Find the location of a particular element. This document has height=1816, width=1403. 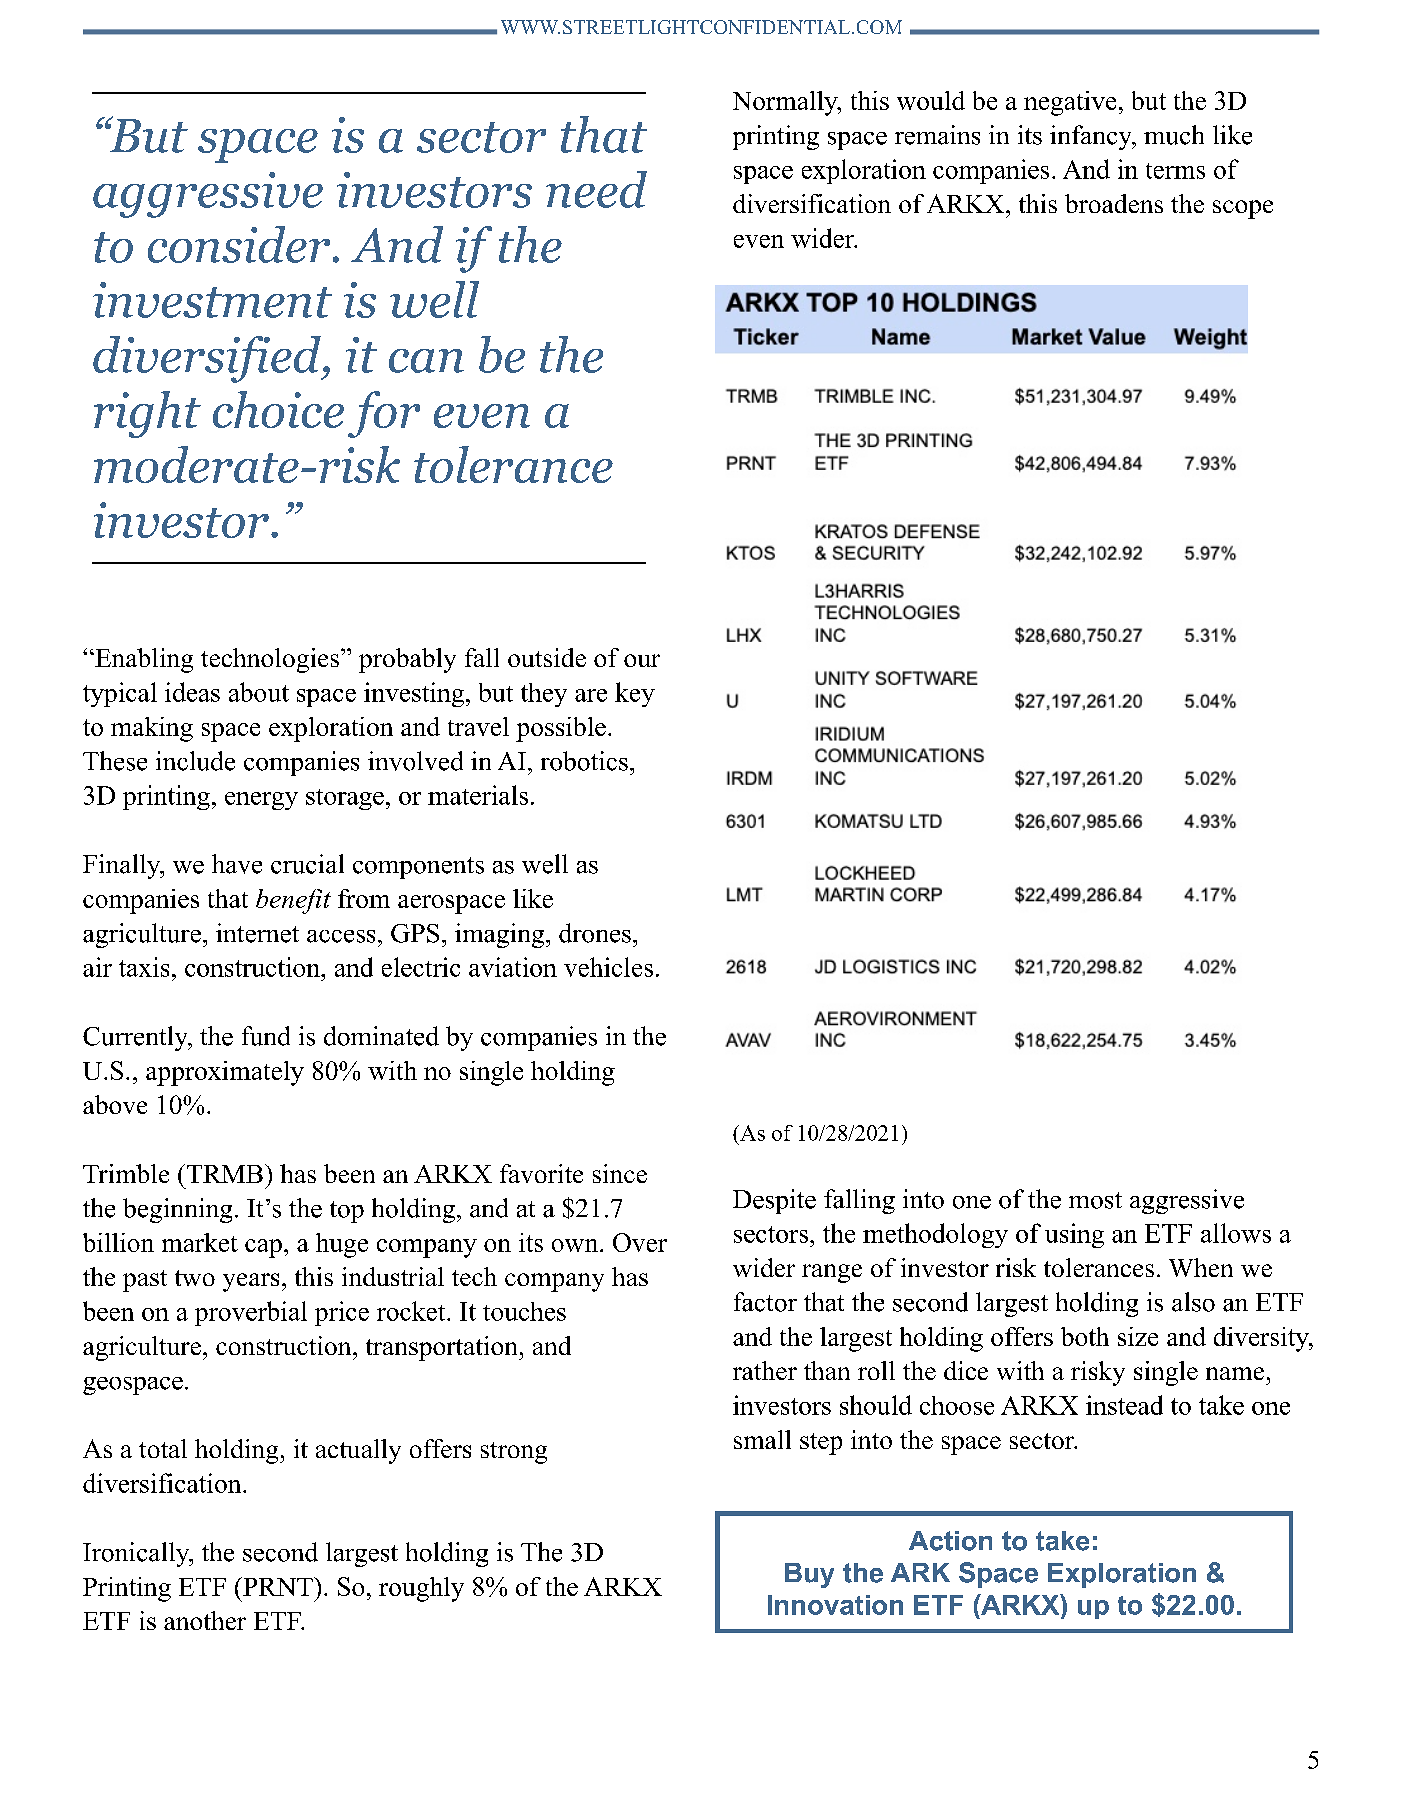

infancy is located at coordinates (1092, 137).
